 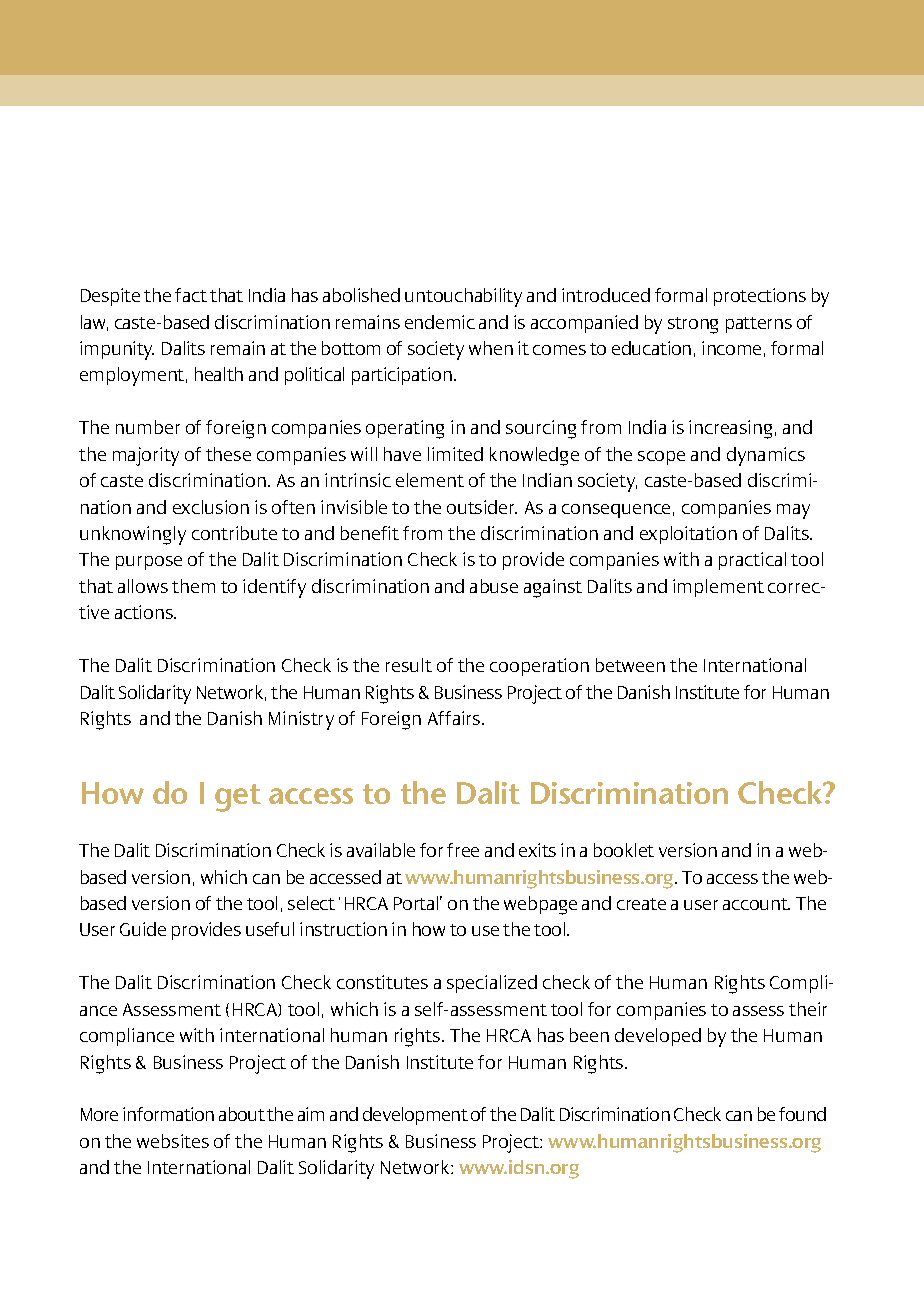 What do you see at coordinates (756, 904) in the screenshot?
I see `account` at bounding box center [756, 904].
